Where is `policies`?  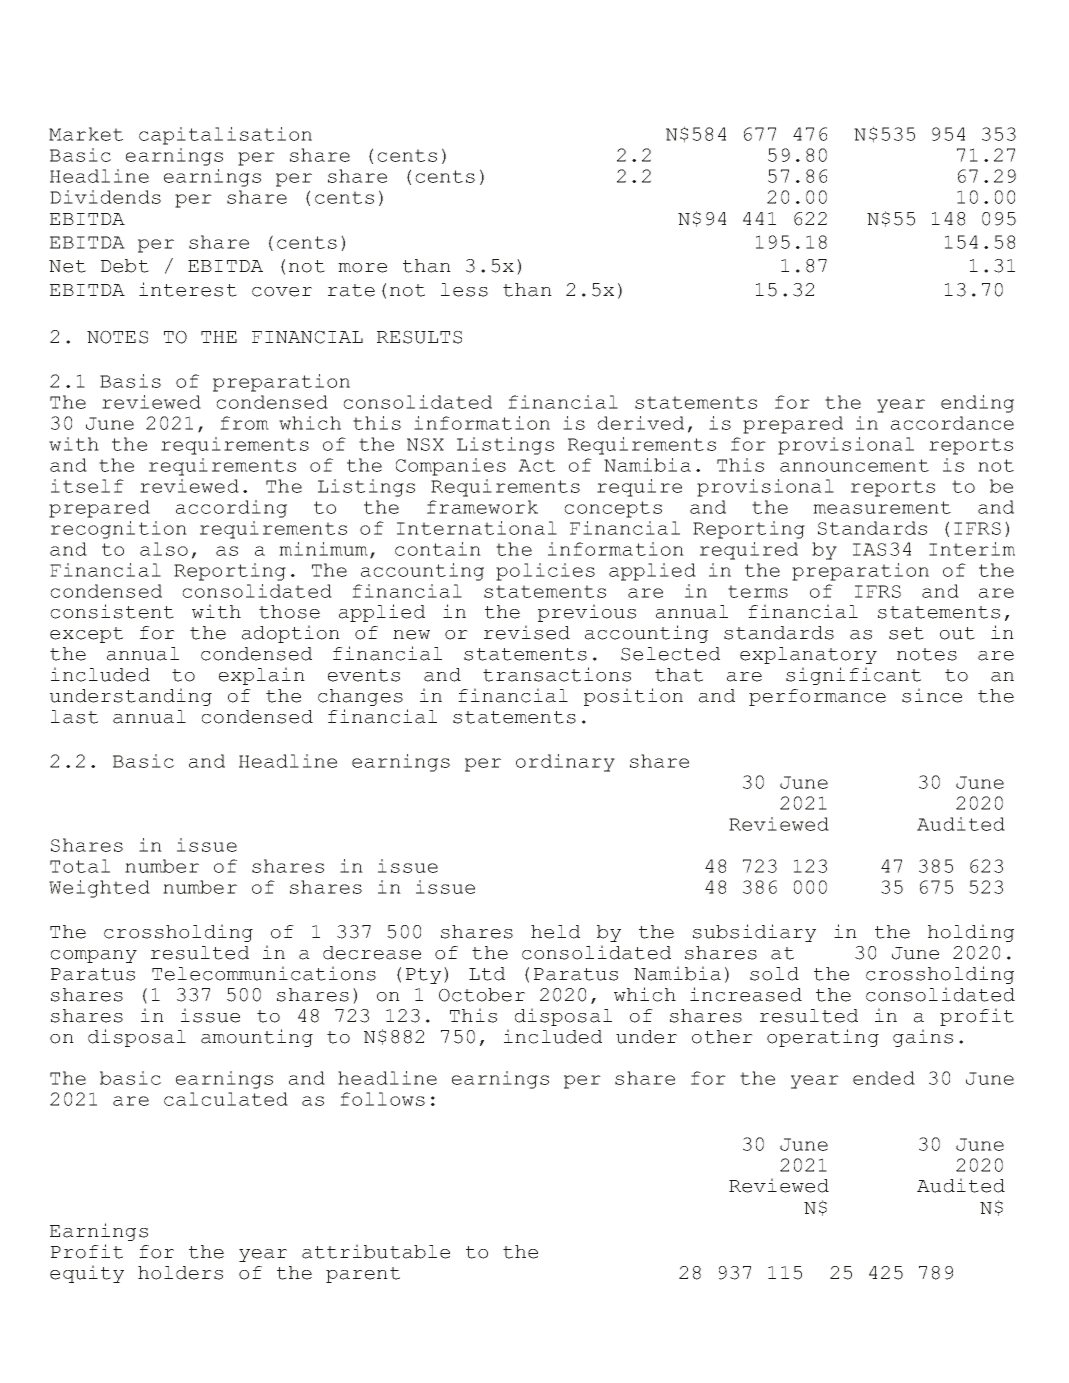
policies is located at coordinates (545, 572).
